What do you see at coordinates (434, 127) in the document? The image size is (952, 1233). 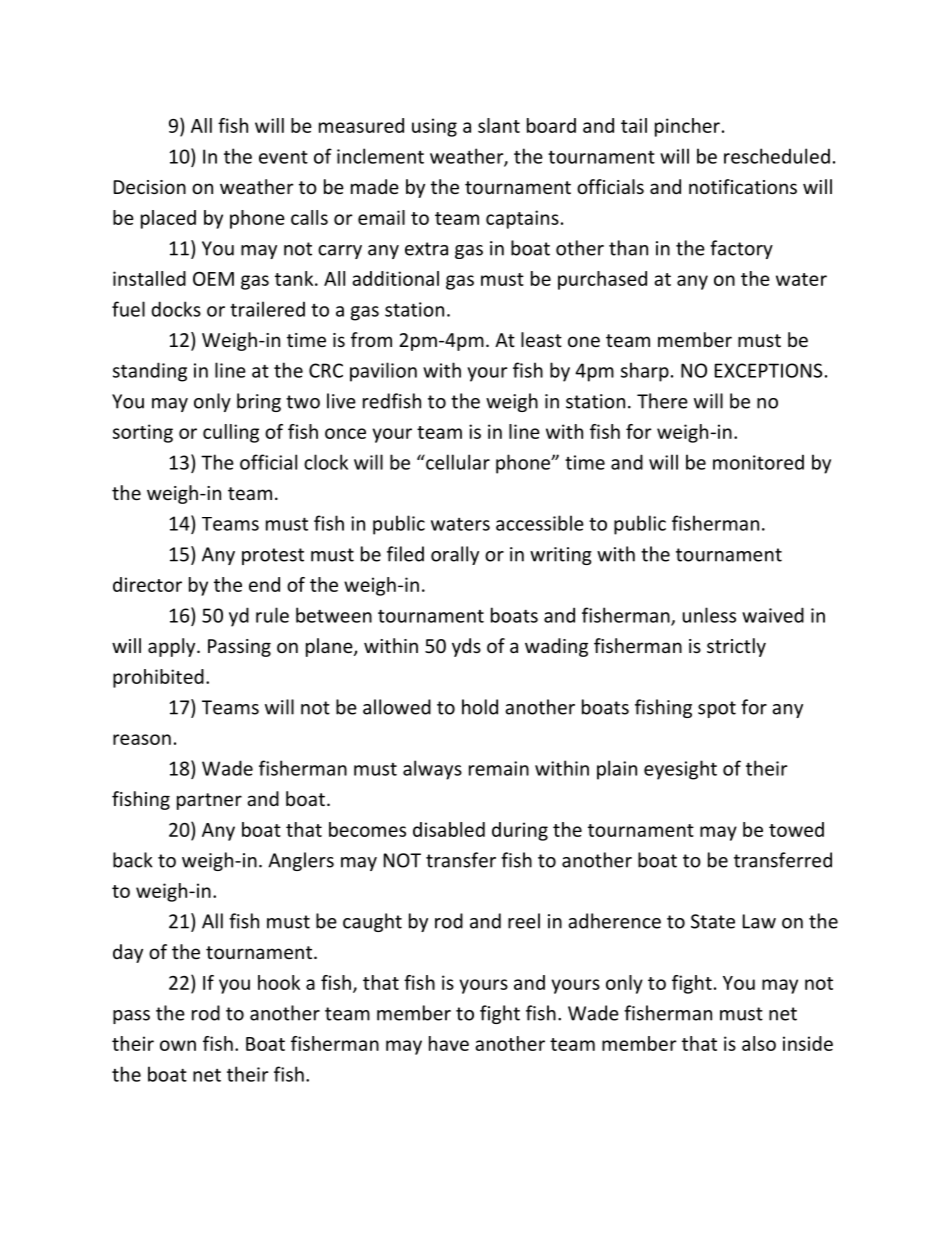 I see `using` at bounding box center [434, 127].
